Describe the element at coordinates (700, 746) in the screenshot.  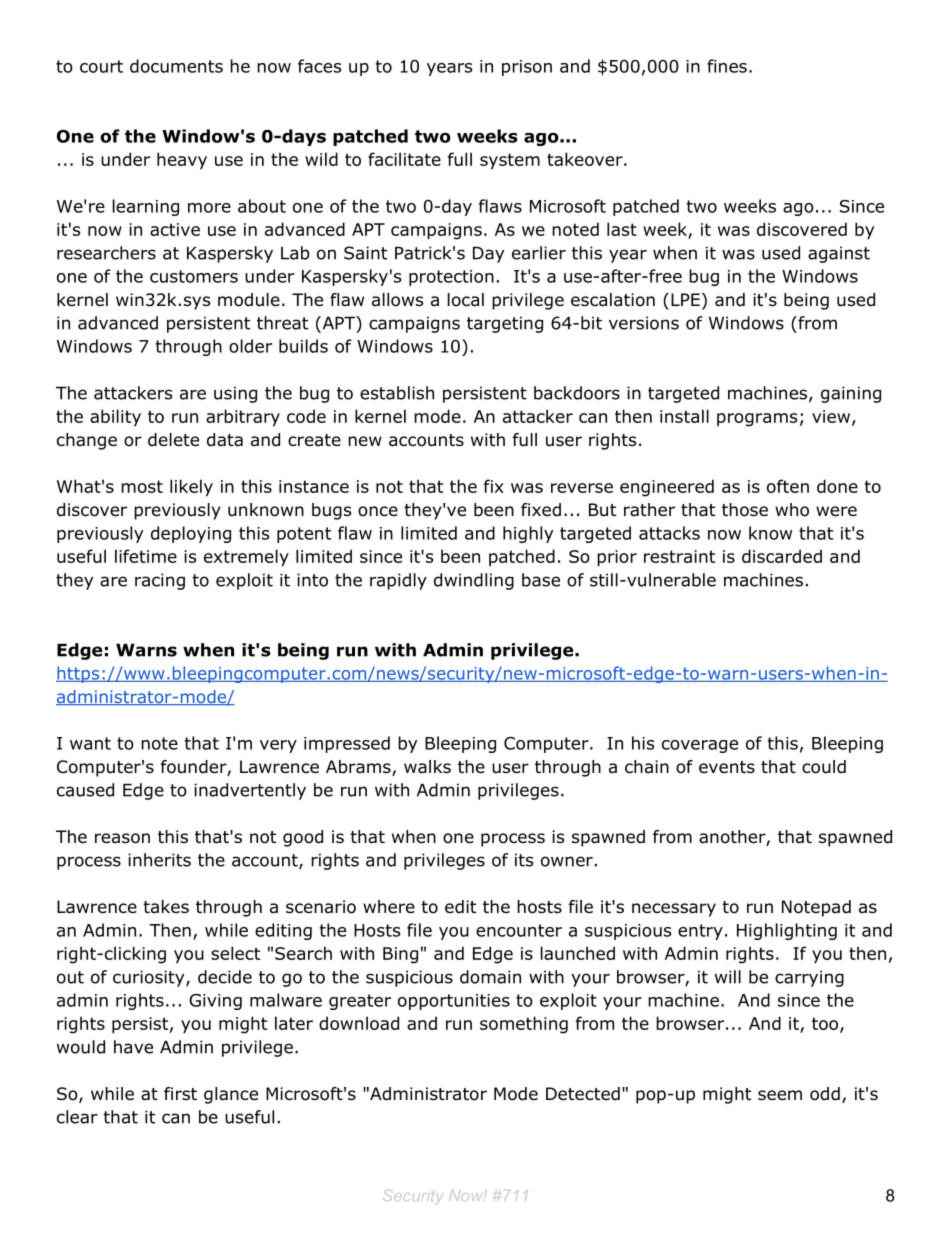
I see `coverage` at that location.
